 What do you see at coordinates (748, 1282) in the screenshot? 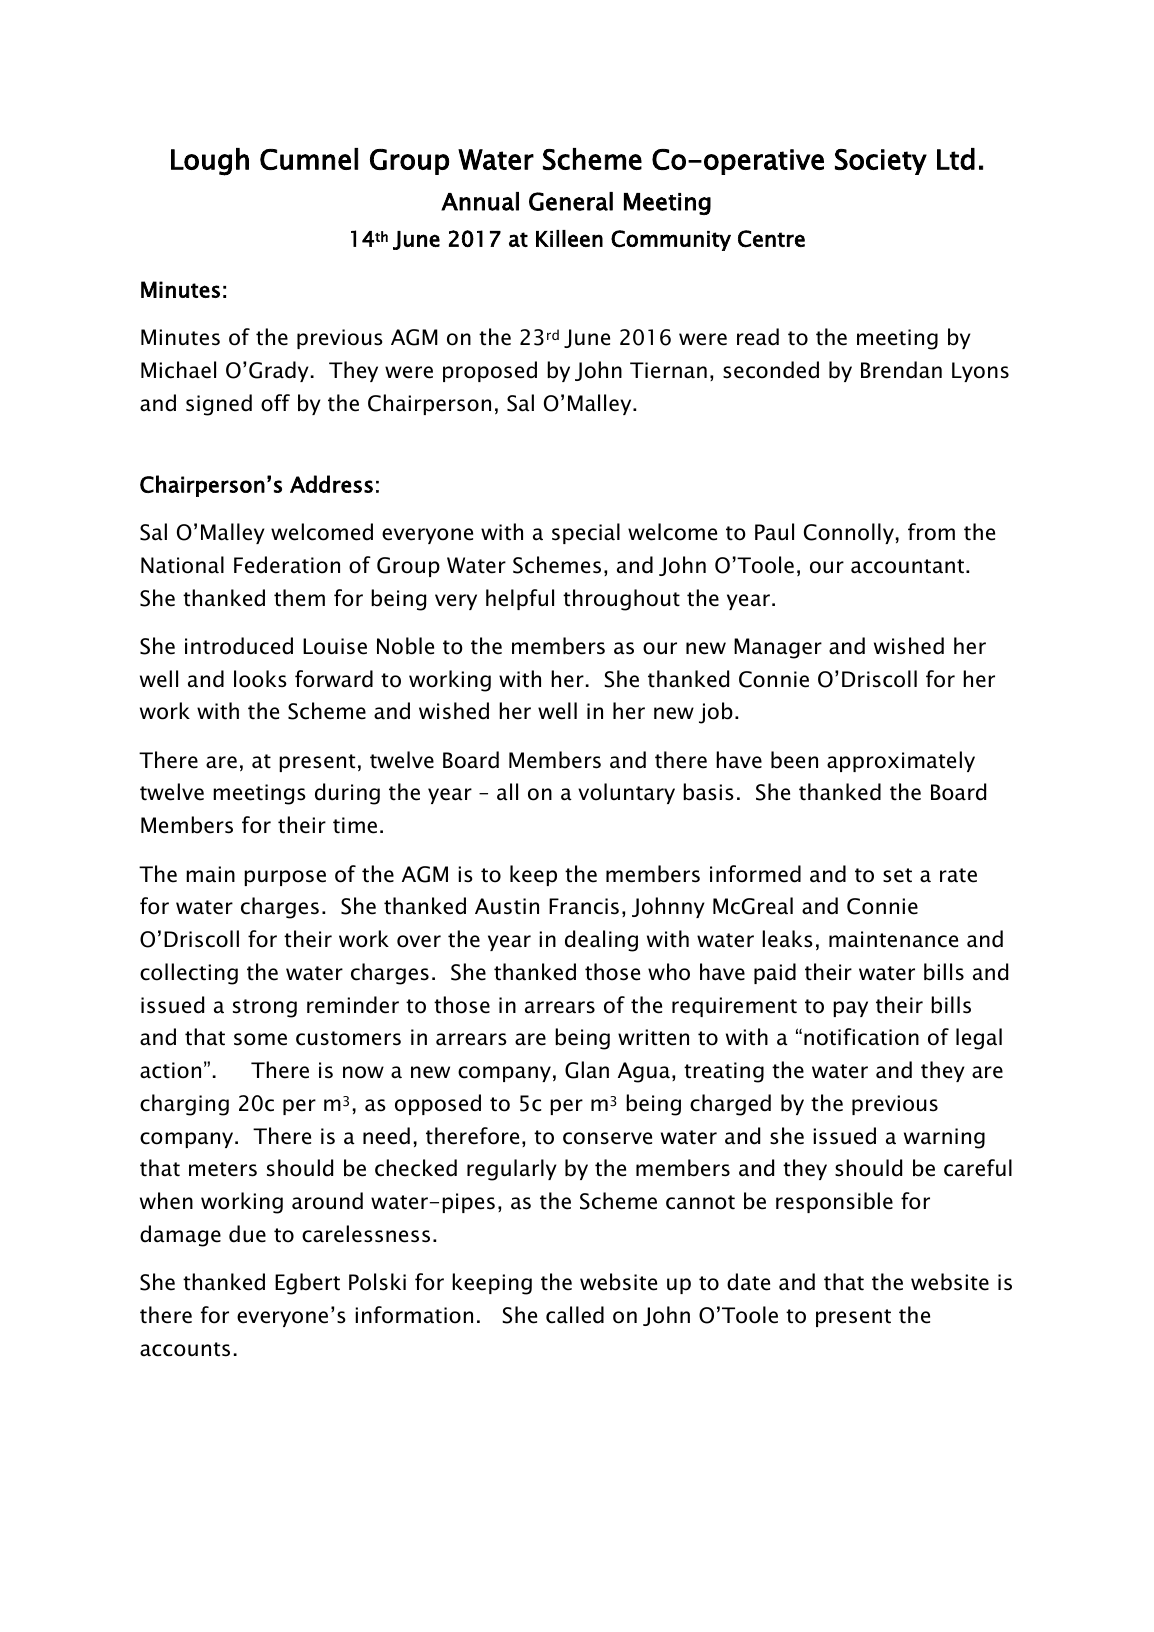
I see `date` at bounding box center [748, 1282].
